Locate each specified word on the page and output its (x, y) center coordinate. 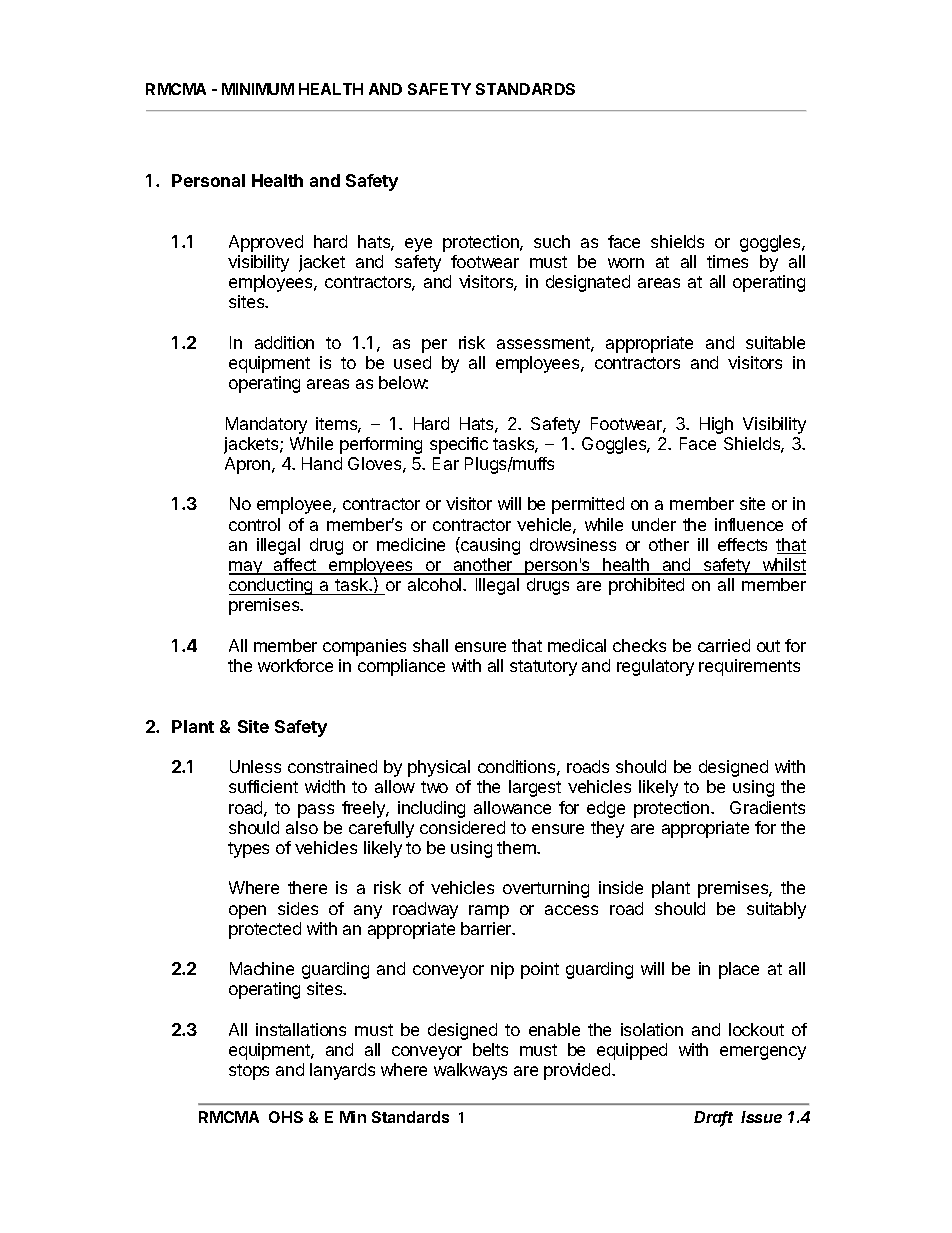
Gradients (767, 807)
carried (724, 645)
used (412, 362)
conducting (272, 586)
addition (284, 342)
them (517, 847)
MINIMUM (258, 89)
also (302, 827)
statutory (543, 668)
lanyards (342, 1071)
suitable (775, 342)
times (727, 261)
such (552, 241)
